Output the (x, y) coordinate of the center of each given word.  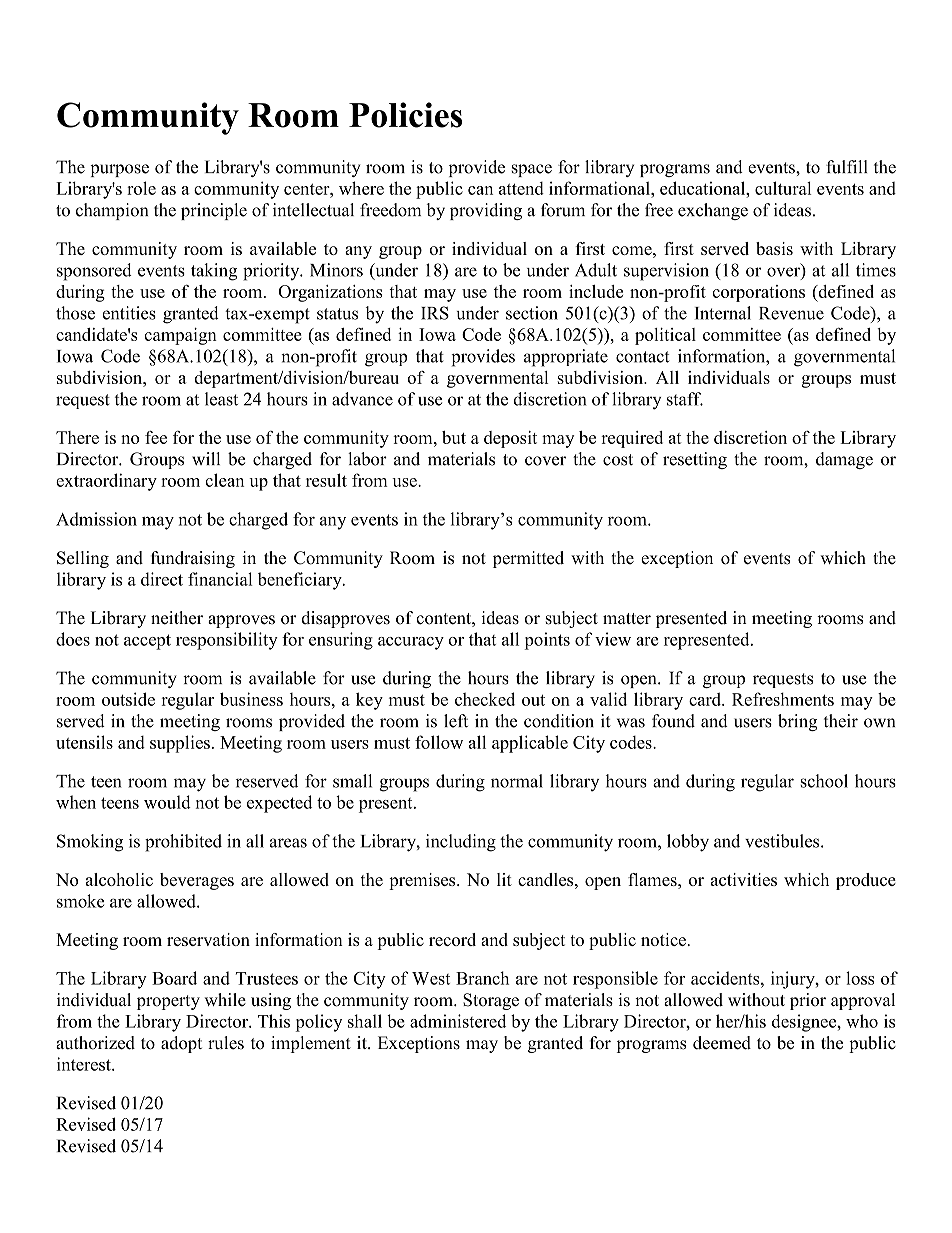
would (167, 802)
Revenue (791, 313)
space (532, 170)
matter (627, 619)
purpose (119, 170)
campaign (180, 336)
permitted (528, 559)
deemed (722, 1043)
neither (177, 618)
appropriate (566, 358)
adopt (181, 1044)
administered (458, 1021)
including (461, 843)
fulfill (846, 167)
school (824, 781)
